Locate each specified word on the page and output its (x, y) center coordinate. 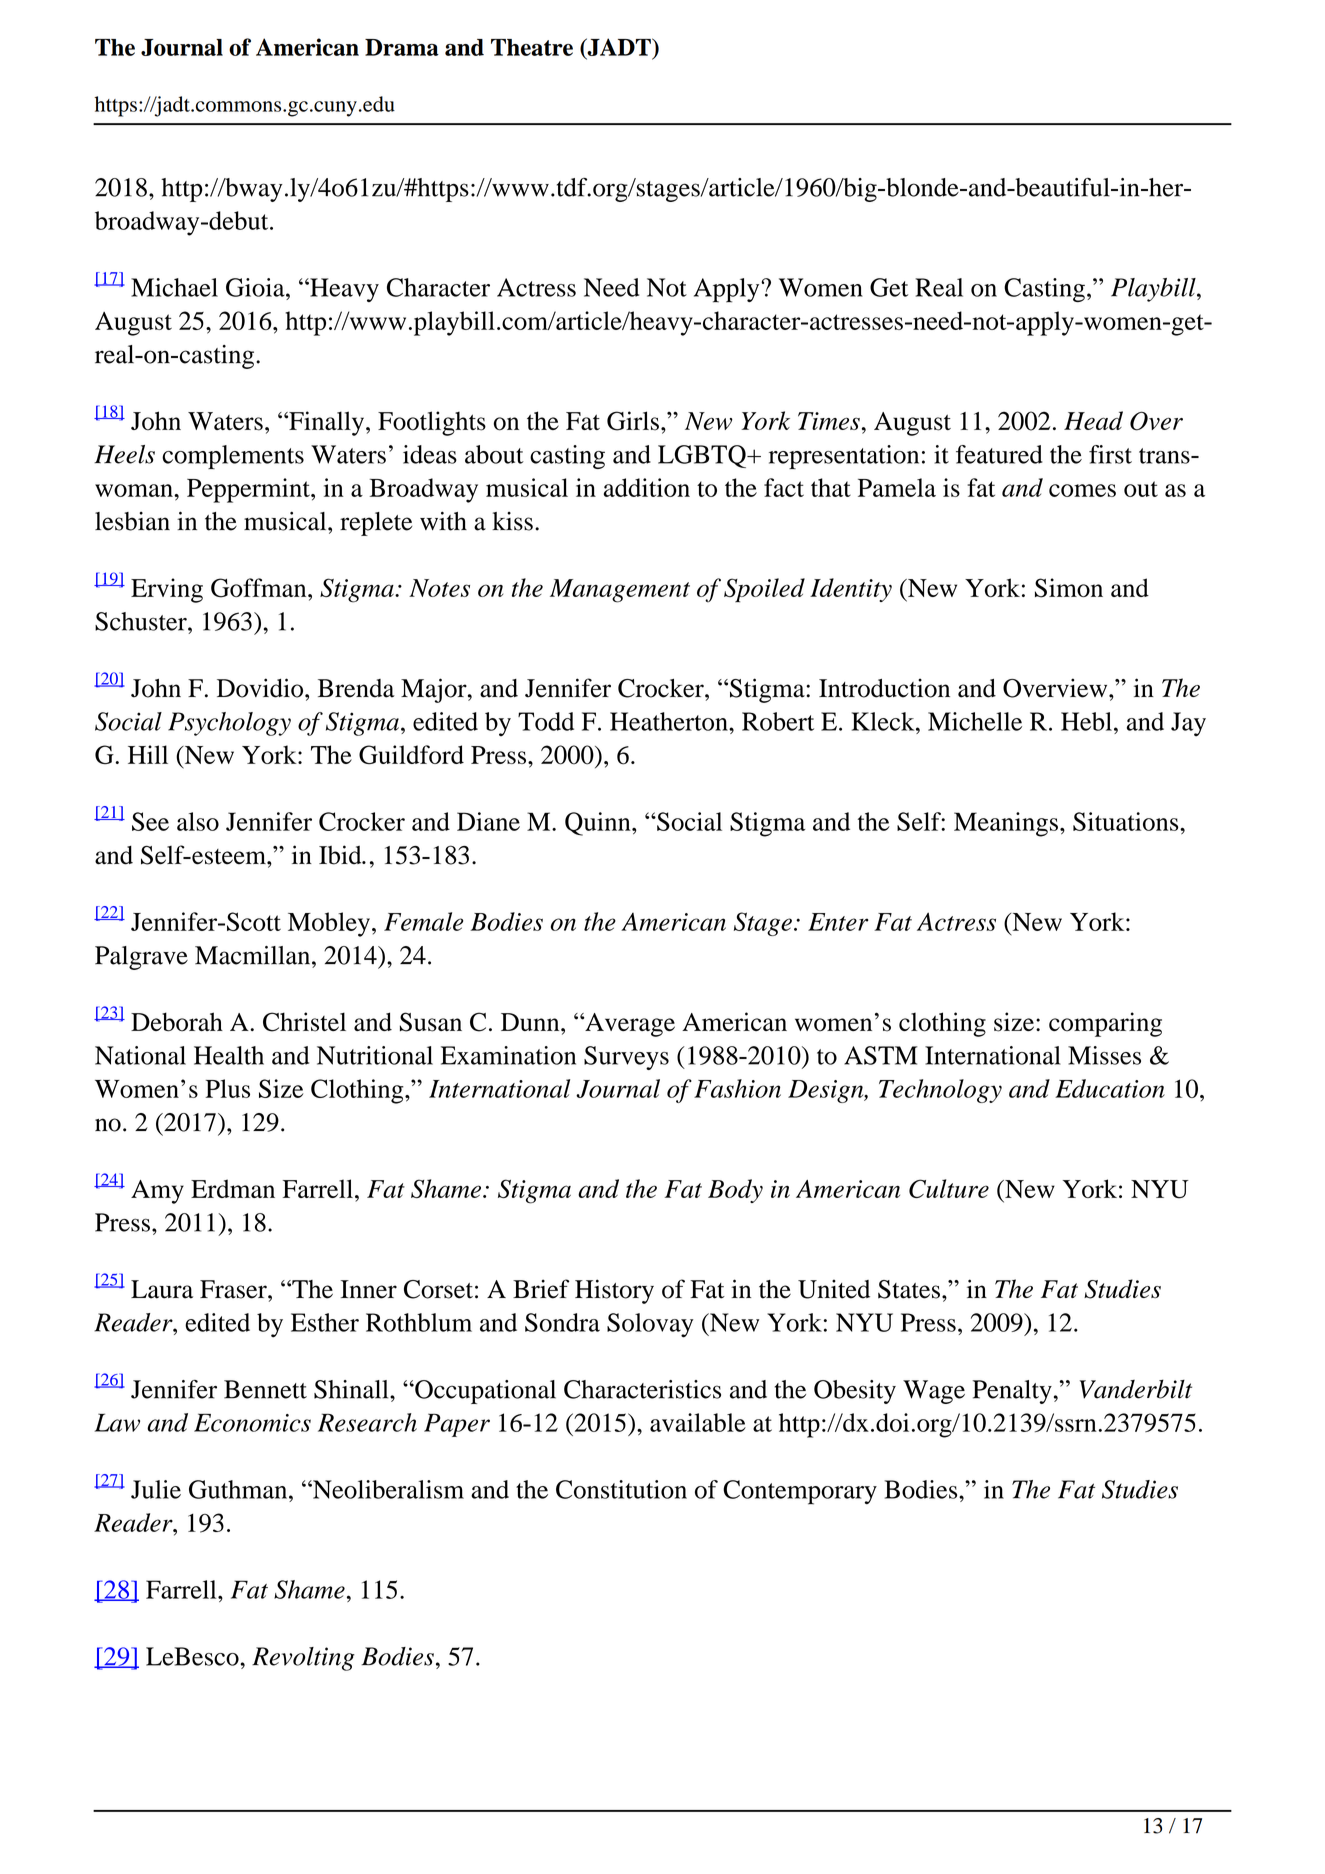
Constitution (621, 1489)
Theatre (532, 47)
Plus (227, 1088)
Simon (1069, 588)
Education (1110, 1088)
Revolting (303, 1659)
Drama (402, 47)
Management (620, 591)
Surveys (626, 1058)
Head (1093, 420)
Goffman (260, 588)
